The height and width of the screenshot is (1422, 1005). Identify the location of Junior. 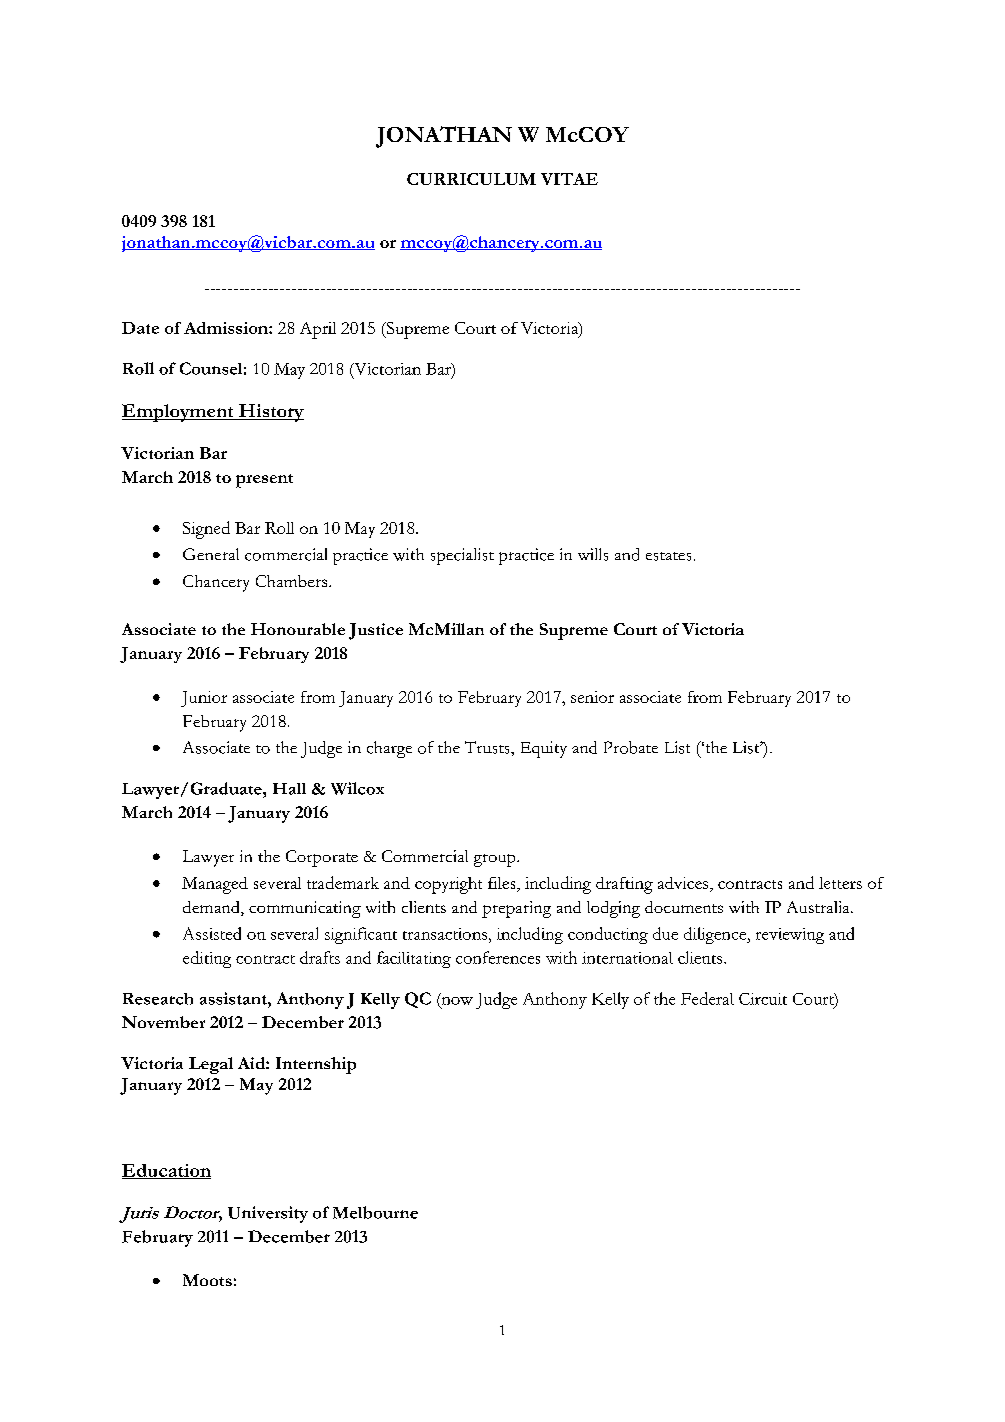
(204, 699).
